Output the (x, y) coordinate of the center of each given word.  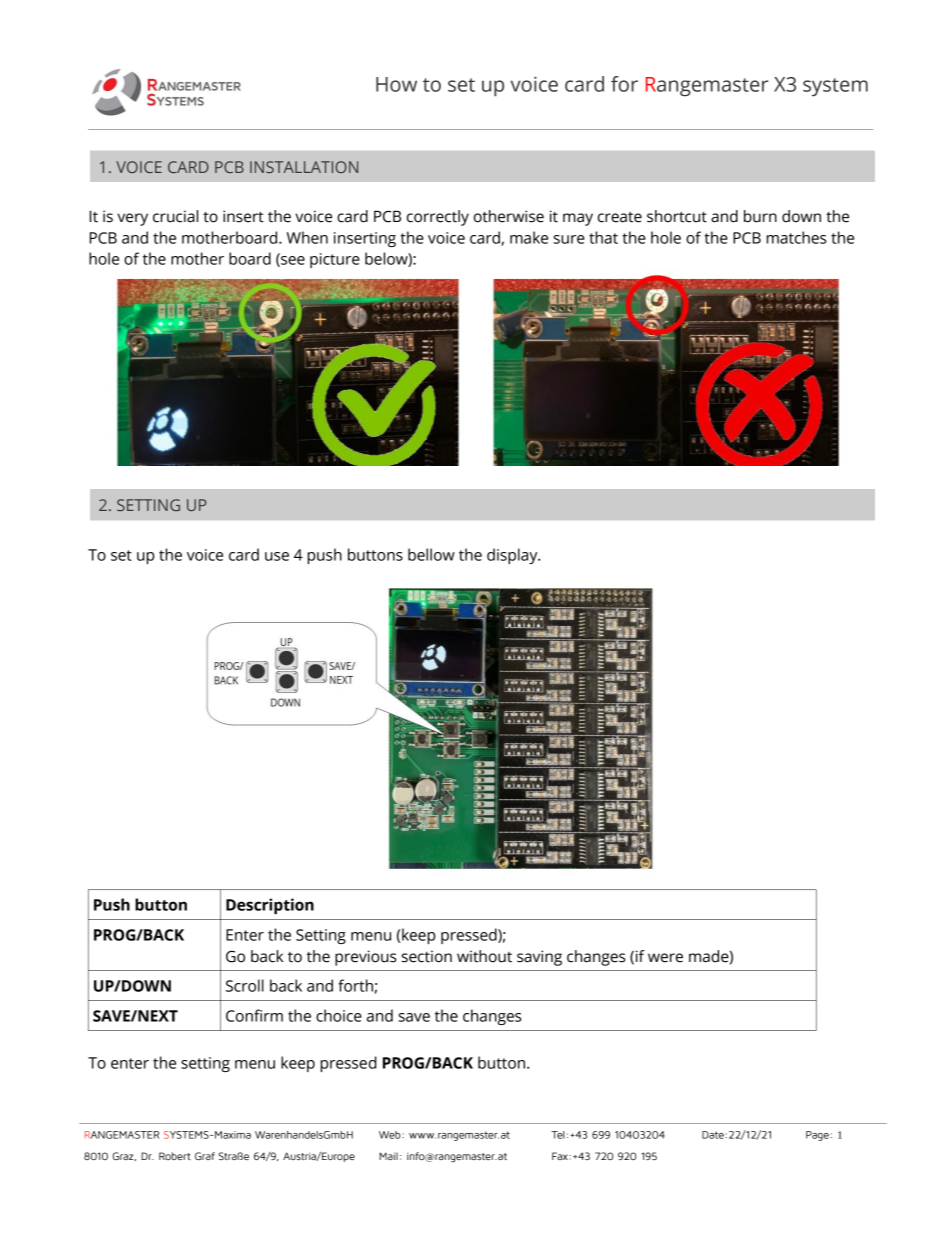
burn (760, 216)
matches (797, 237)
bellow (431, 554)
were (665, 958)
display (513, 556)
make (529, 237)
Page (817, 1136)
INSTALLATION (304, 167)
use (277, 556)
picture (335, 260)
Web (391, 1135)
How (396, 84)
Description (270, 906)
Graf (205, 1156)
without (484, 956)
